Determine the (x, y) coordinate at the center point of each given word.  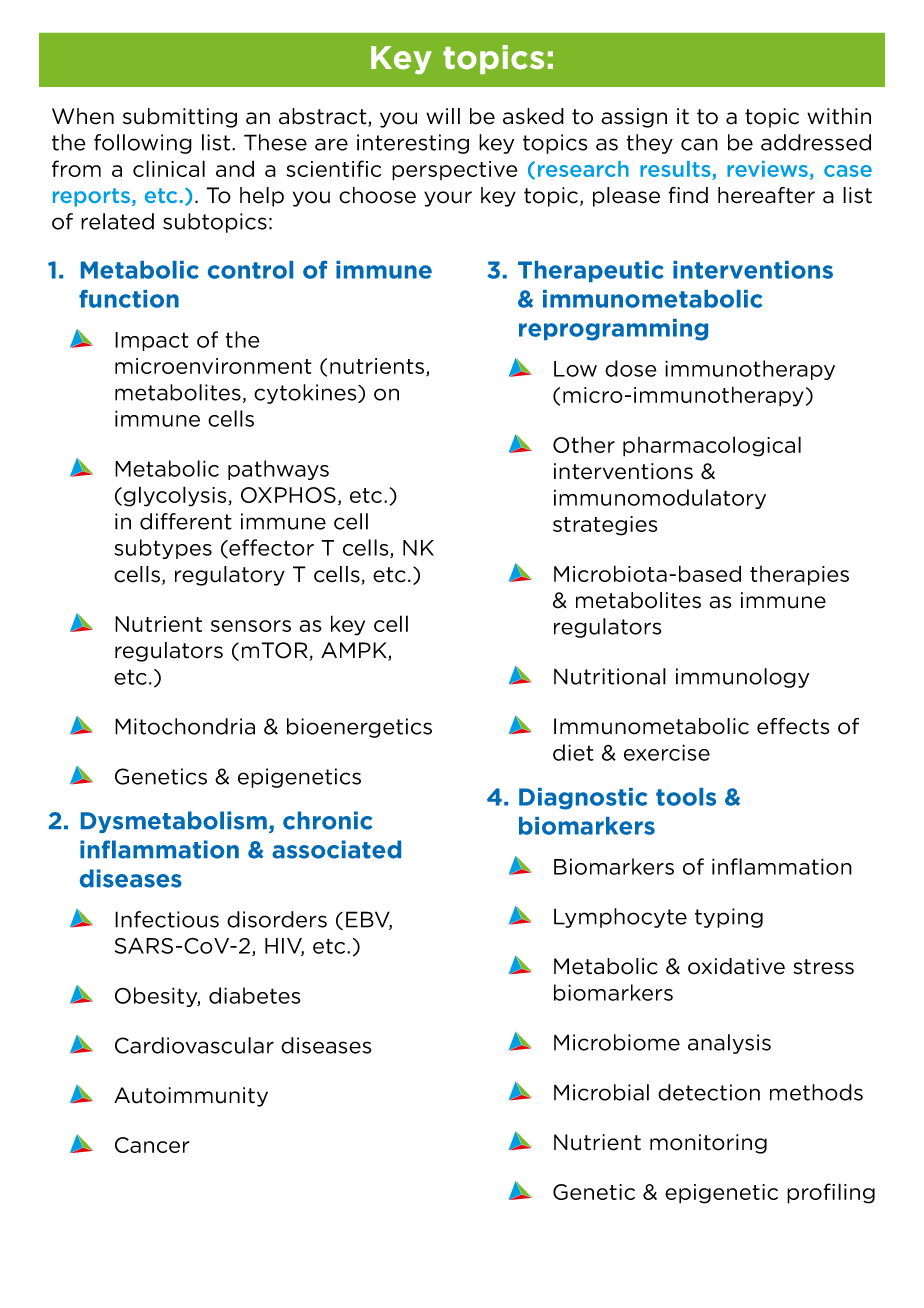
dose (631, 368)
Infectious (167, 919)
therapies (799, 576)
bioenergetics (359, 728)
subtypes (163, 549)
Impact (152, 341)
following (143, 144)
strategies (605, 526)
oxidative (736, 966)
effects (793, 726)
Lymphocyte (620, 918)
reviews (767, 169)
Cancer (152, 1145)
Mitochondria (185, 726)
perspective (454, 171)
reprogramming (613, 330)
